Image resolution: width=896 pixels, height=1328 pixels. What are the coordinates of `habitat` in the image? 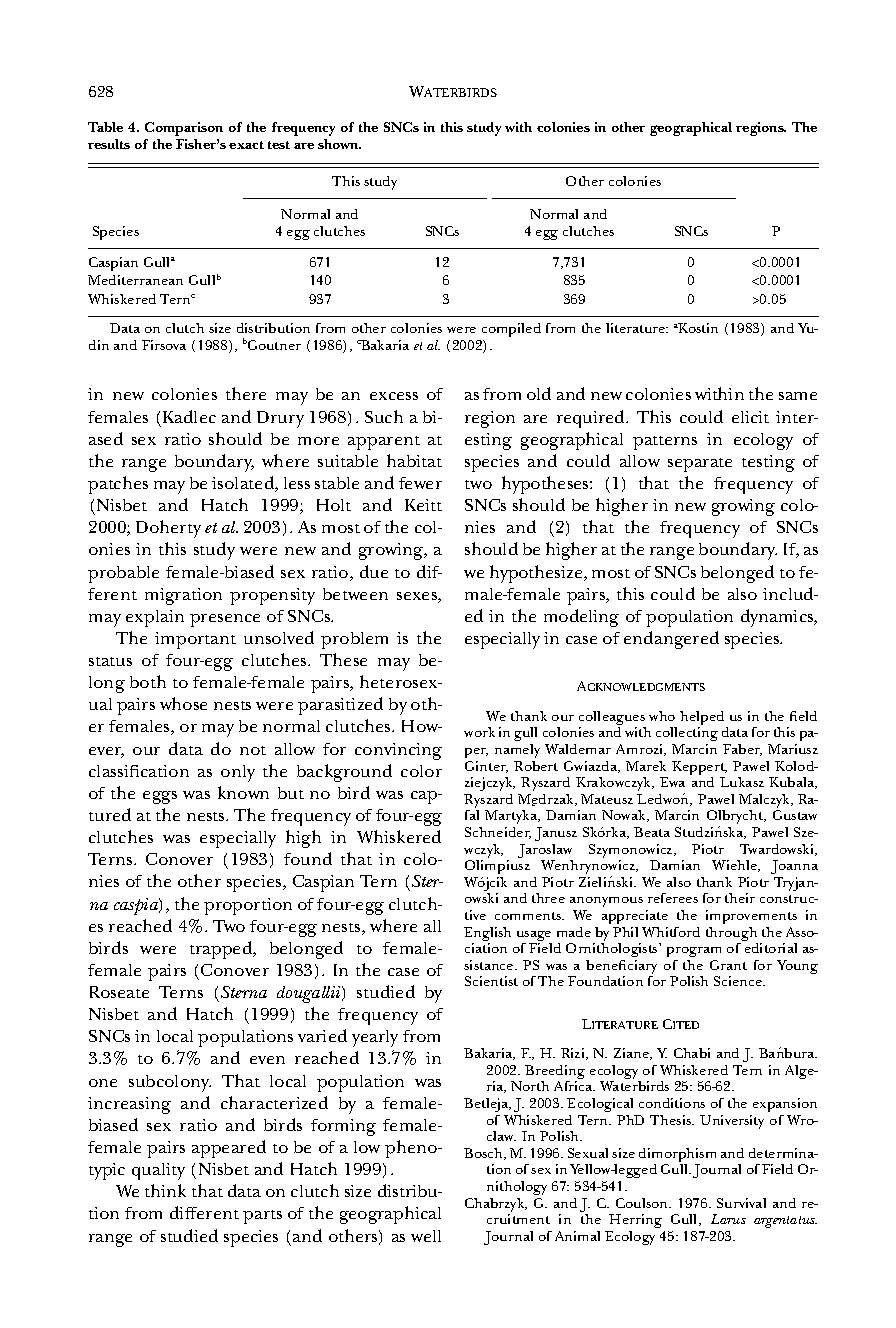 It's located at (414, 460).
